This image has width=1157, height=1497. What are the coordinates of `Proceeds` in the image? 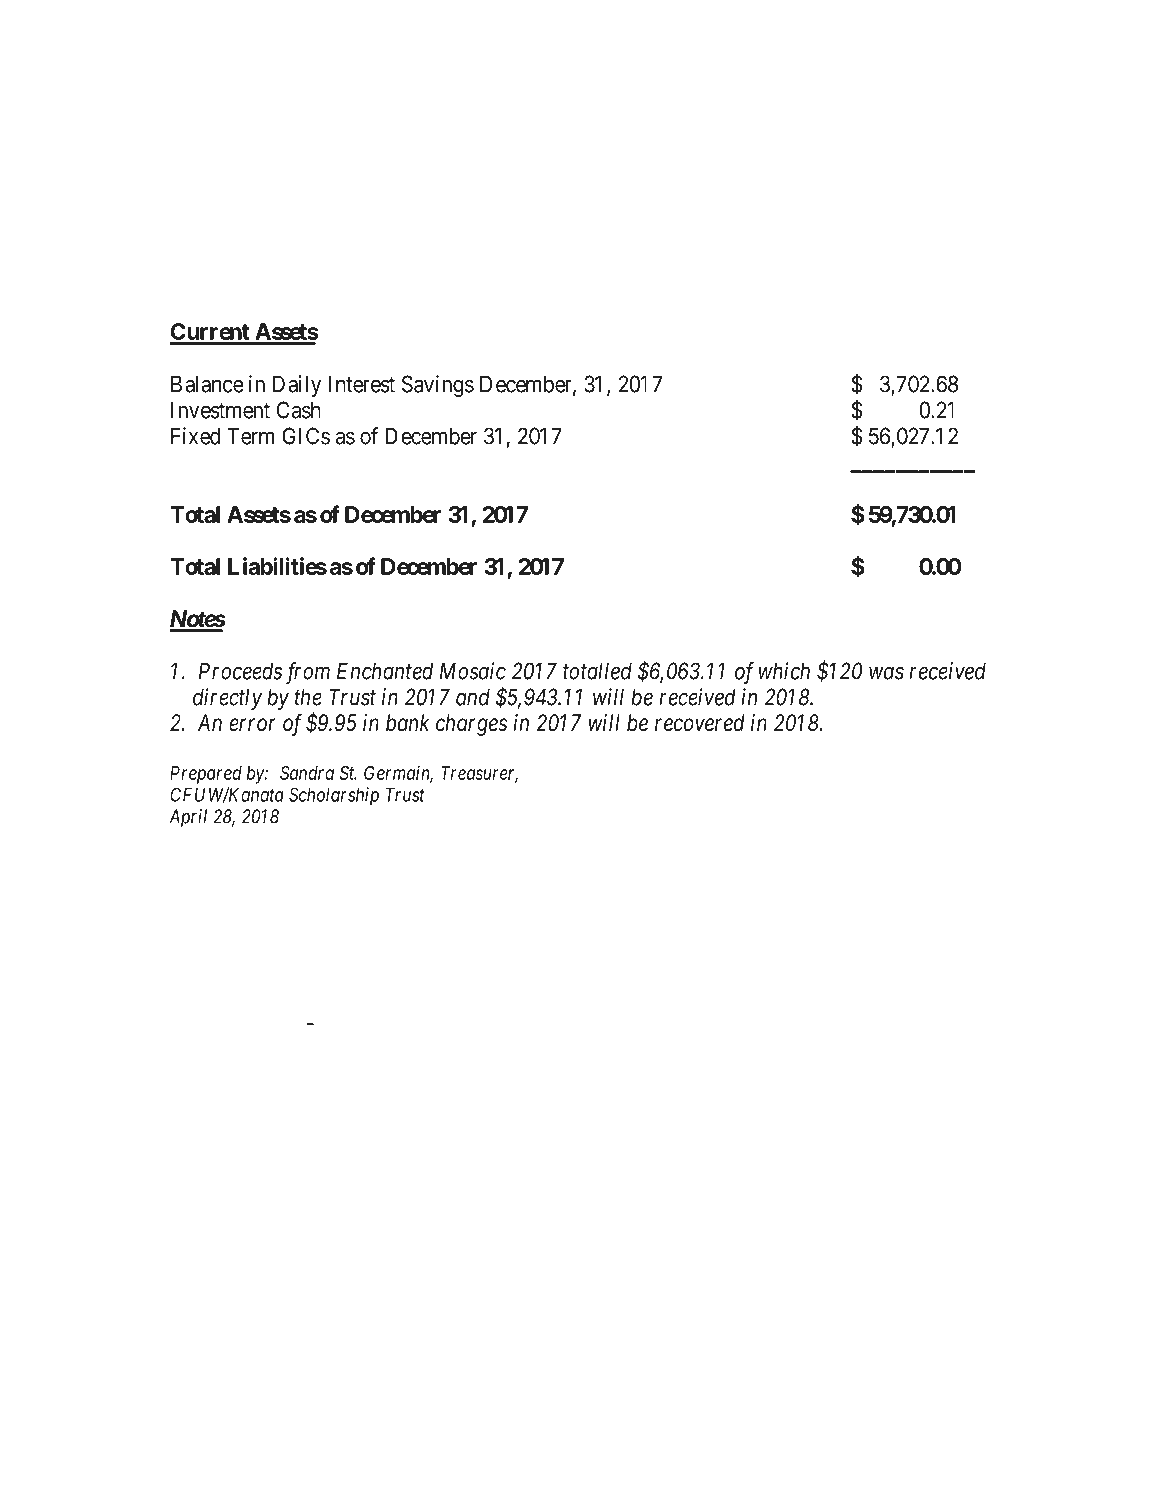 It's located at (240, 671).
